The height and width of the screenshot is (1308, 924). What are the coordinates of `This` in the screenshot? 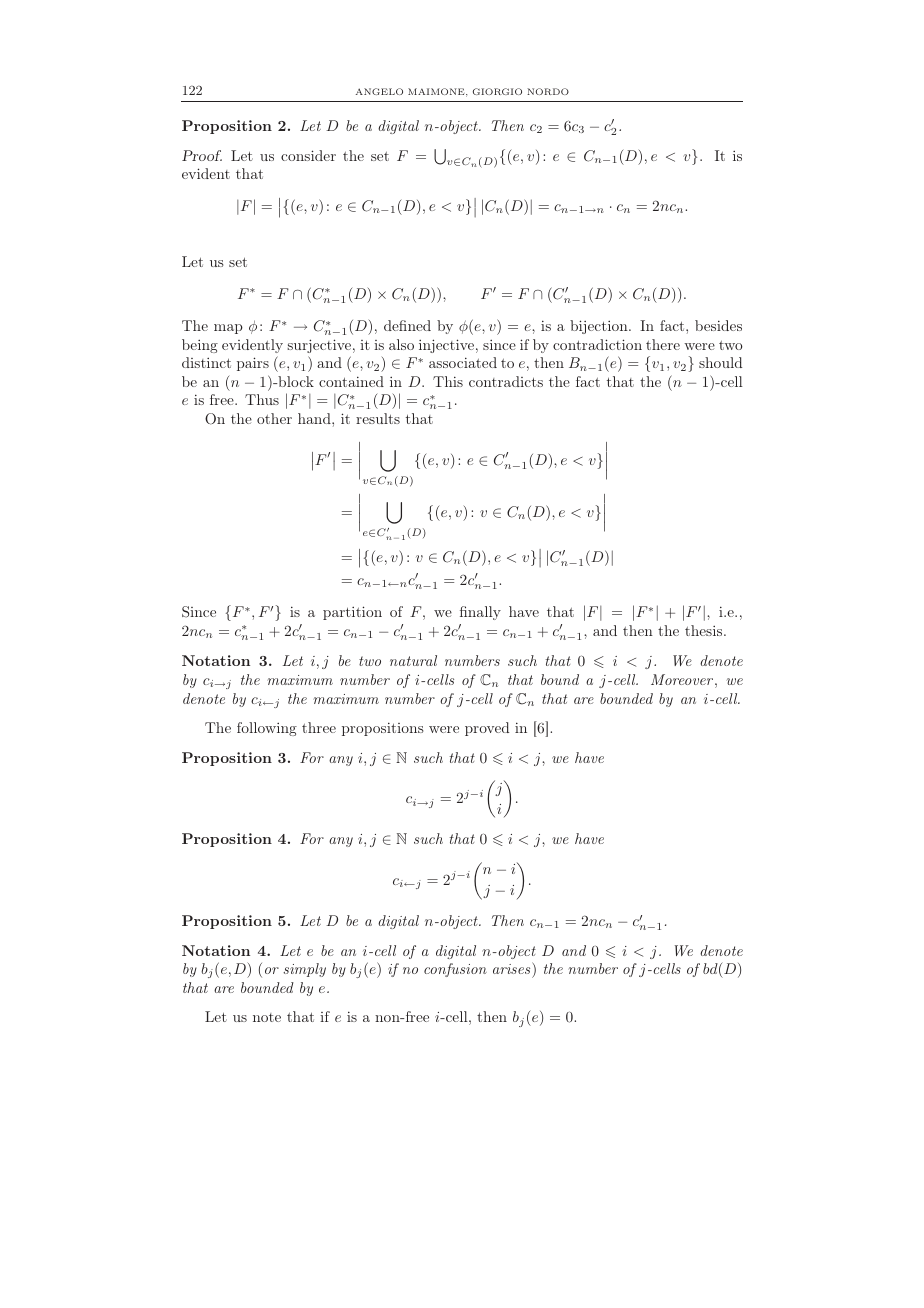 It's located at (448, 381).
